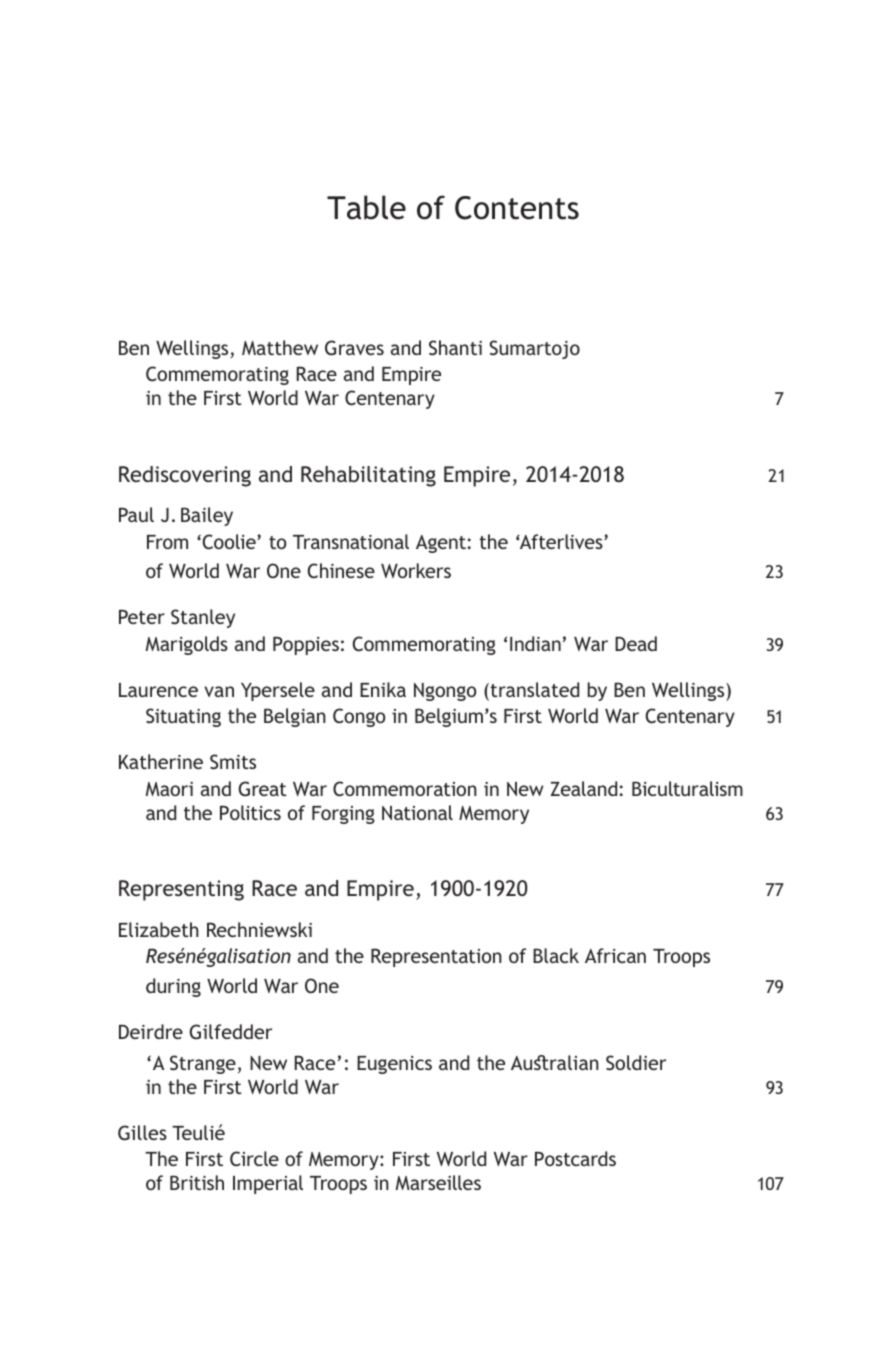 The image size is (896, 1345). I want to click on Contents, so click(517, 208).
